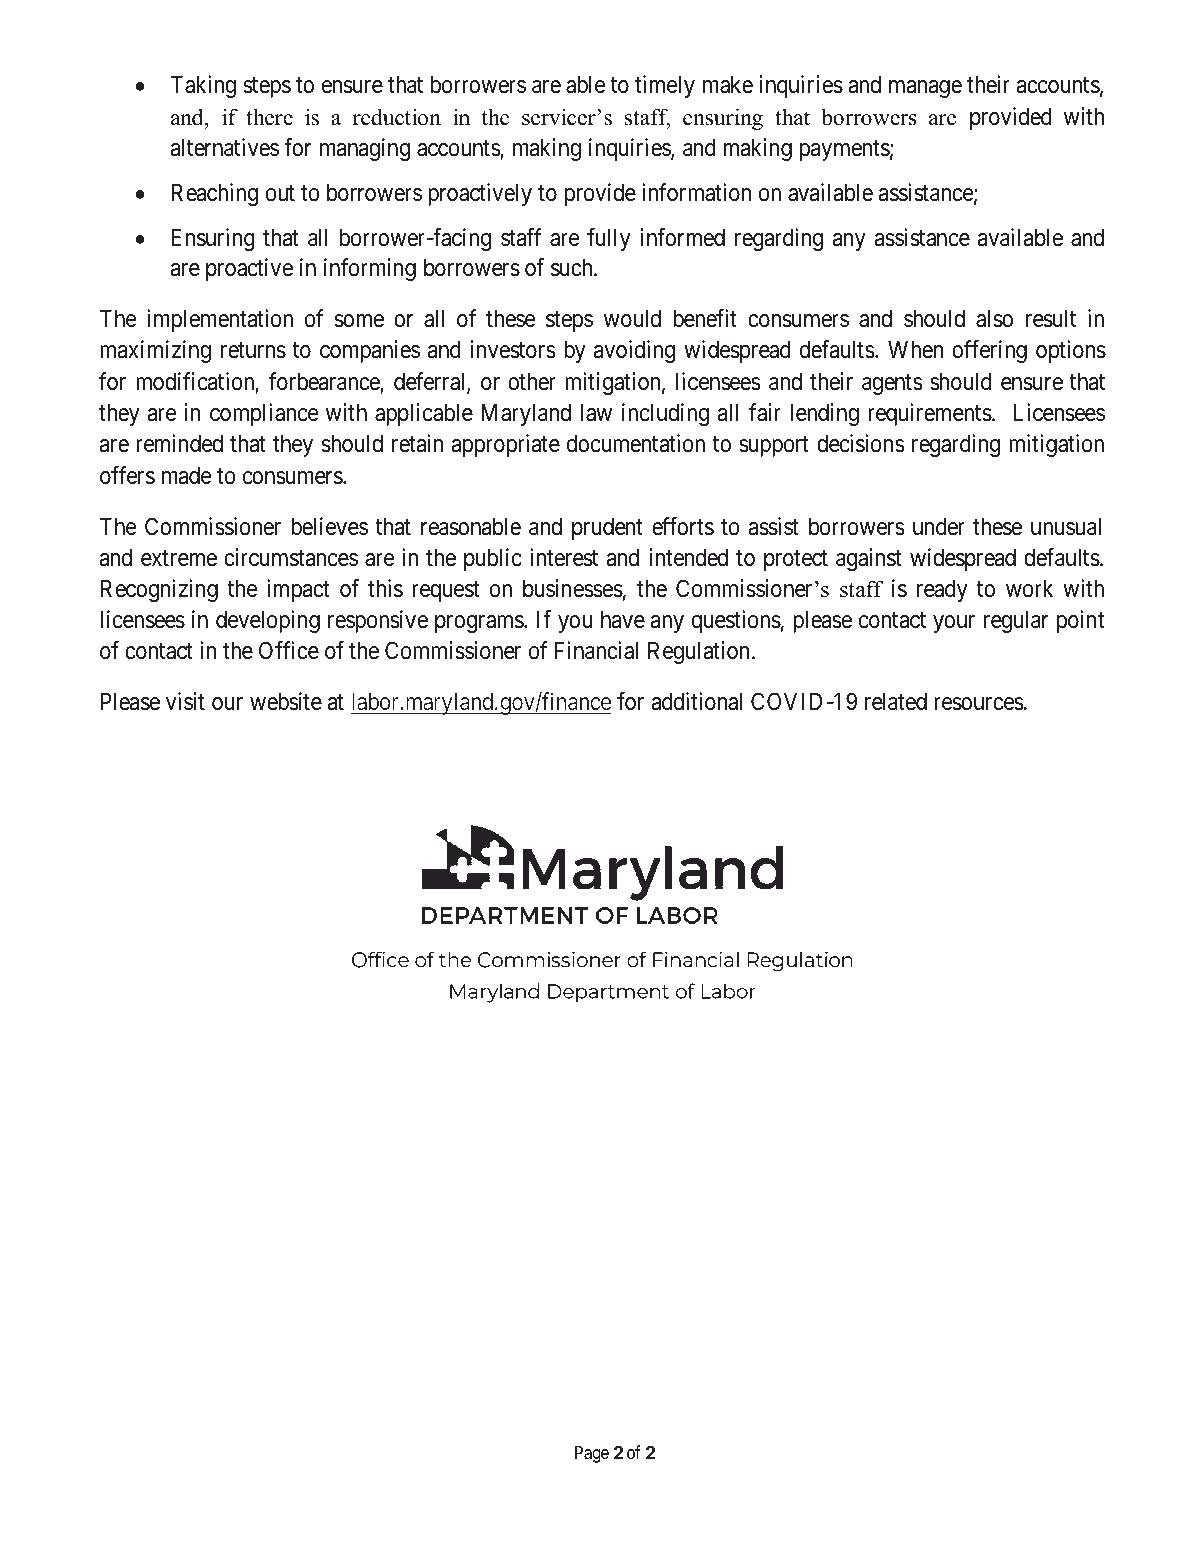 This screenshot has width=1204, height=1558. What do you see at coordinates (930, 414) in the screenshot?
I see `requirements` at bounding box center [930, 414].
